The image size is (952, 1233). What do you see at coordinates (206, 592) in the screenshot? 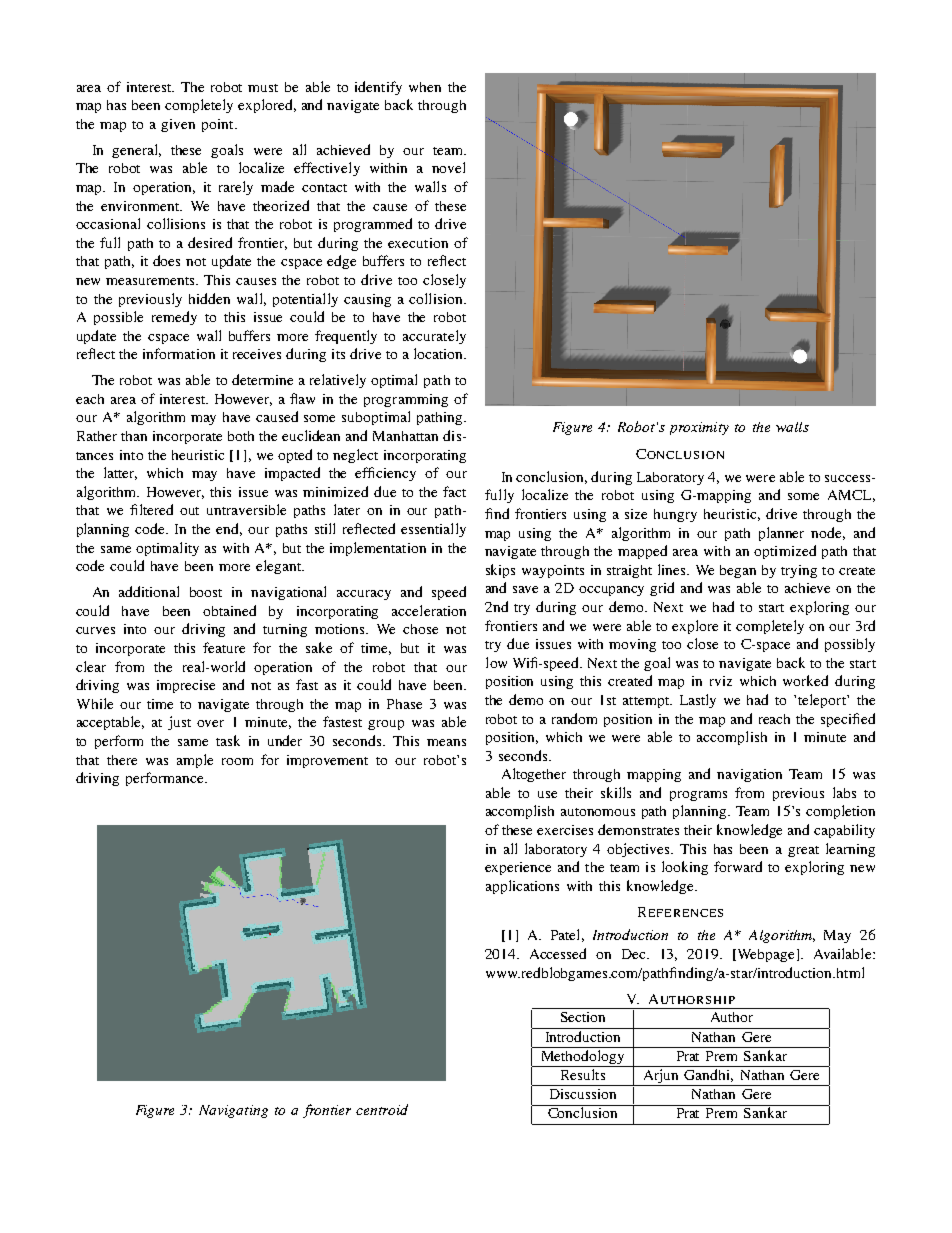
I see `boost` at bounding box center [206, 592].
